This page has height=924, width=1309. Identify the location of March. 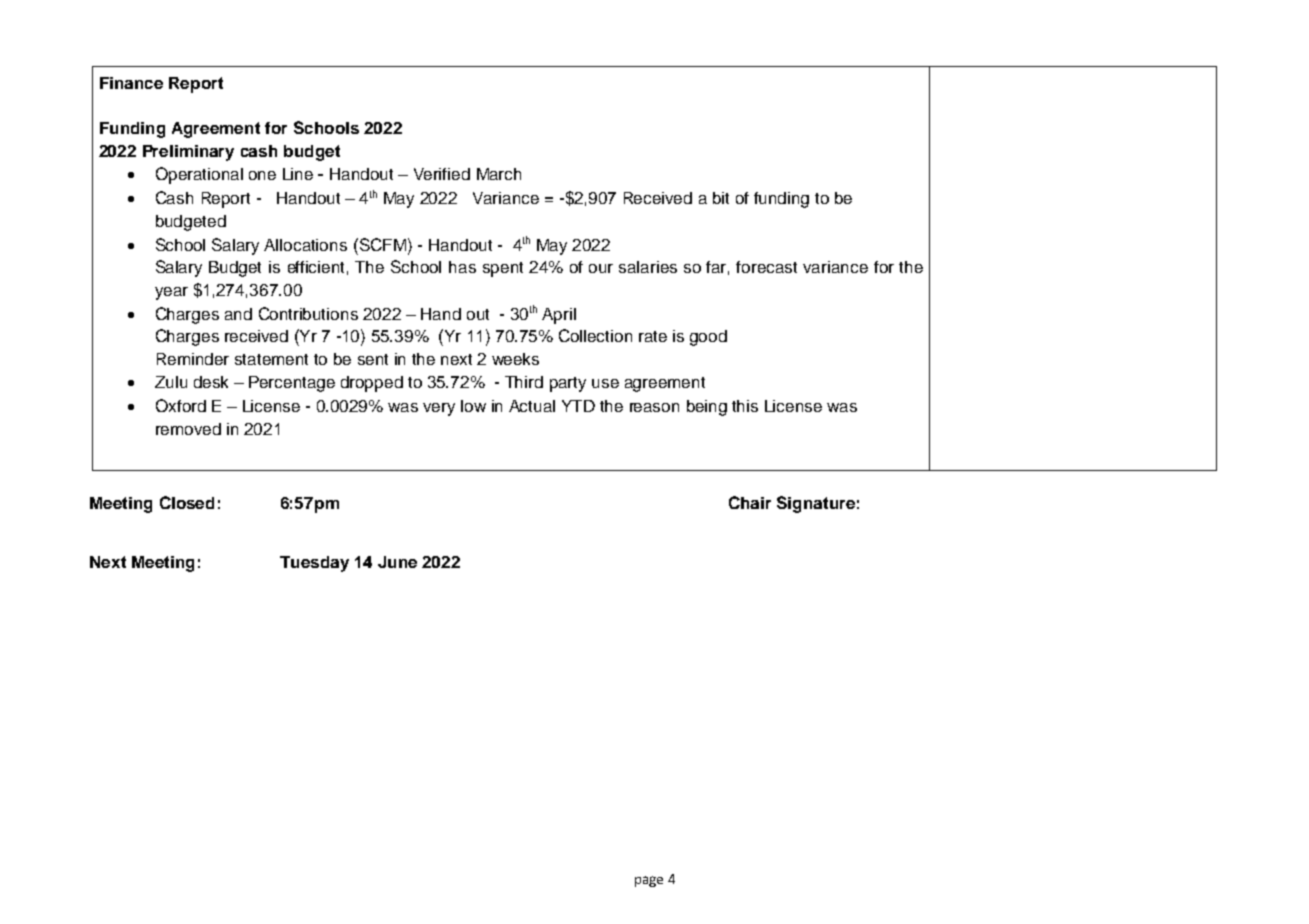
(499, 174).
